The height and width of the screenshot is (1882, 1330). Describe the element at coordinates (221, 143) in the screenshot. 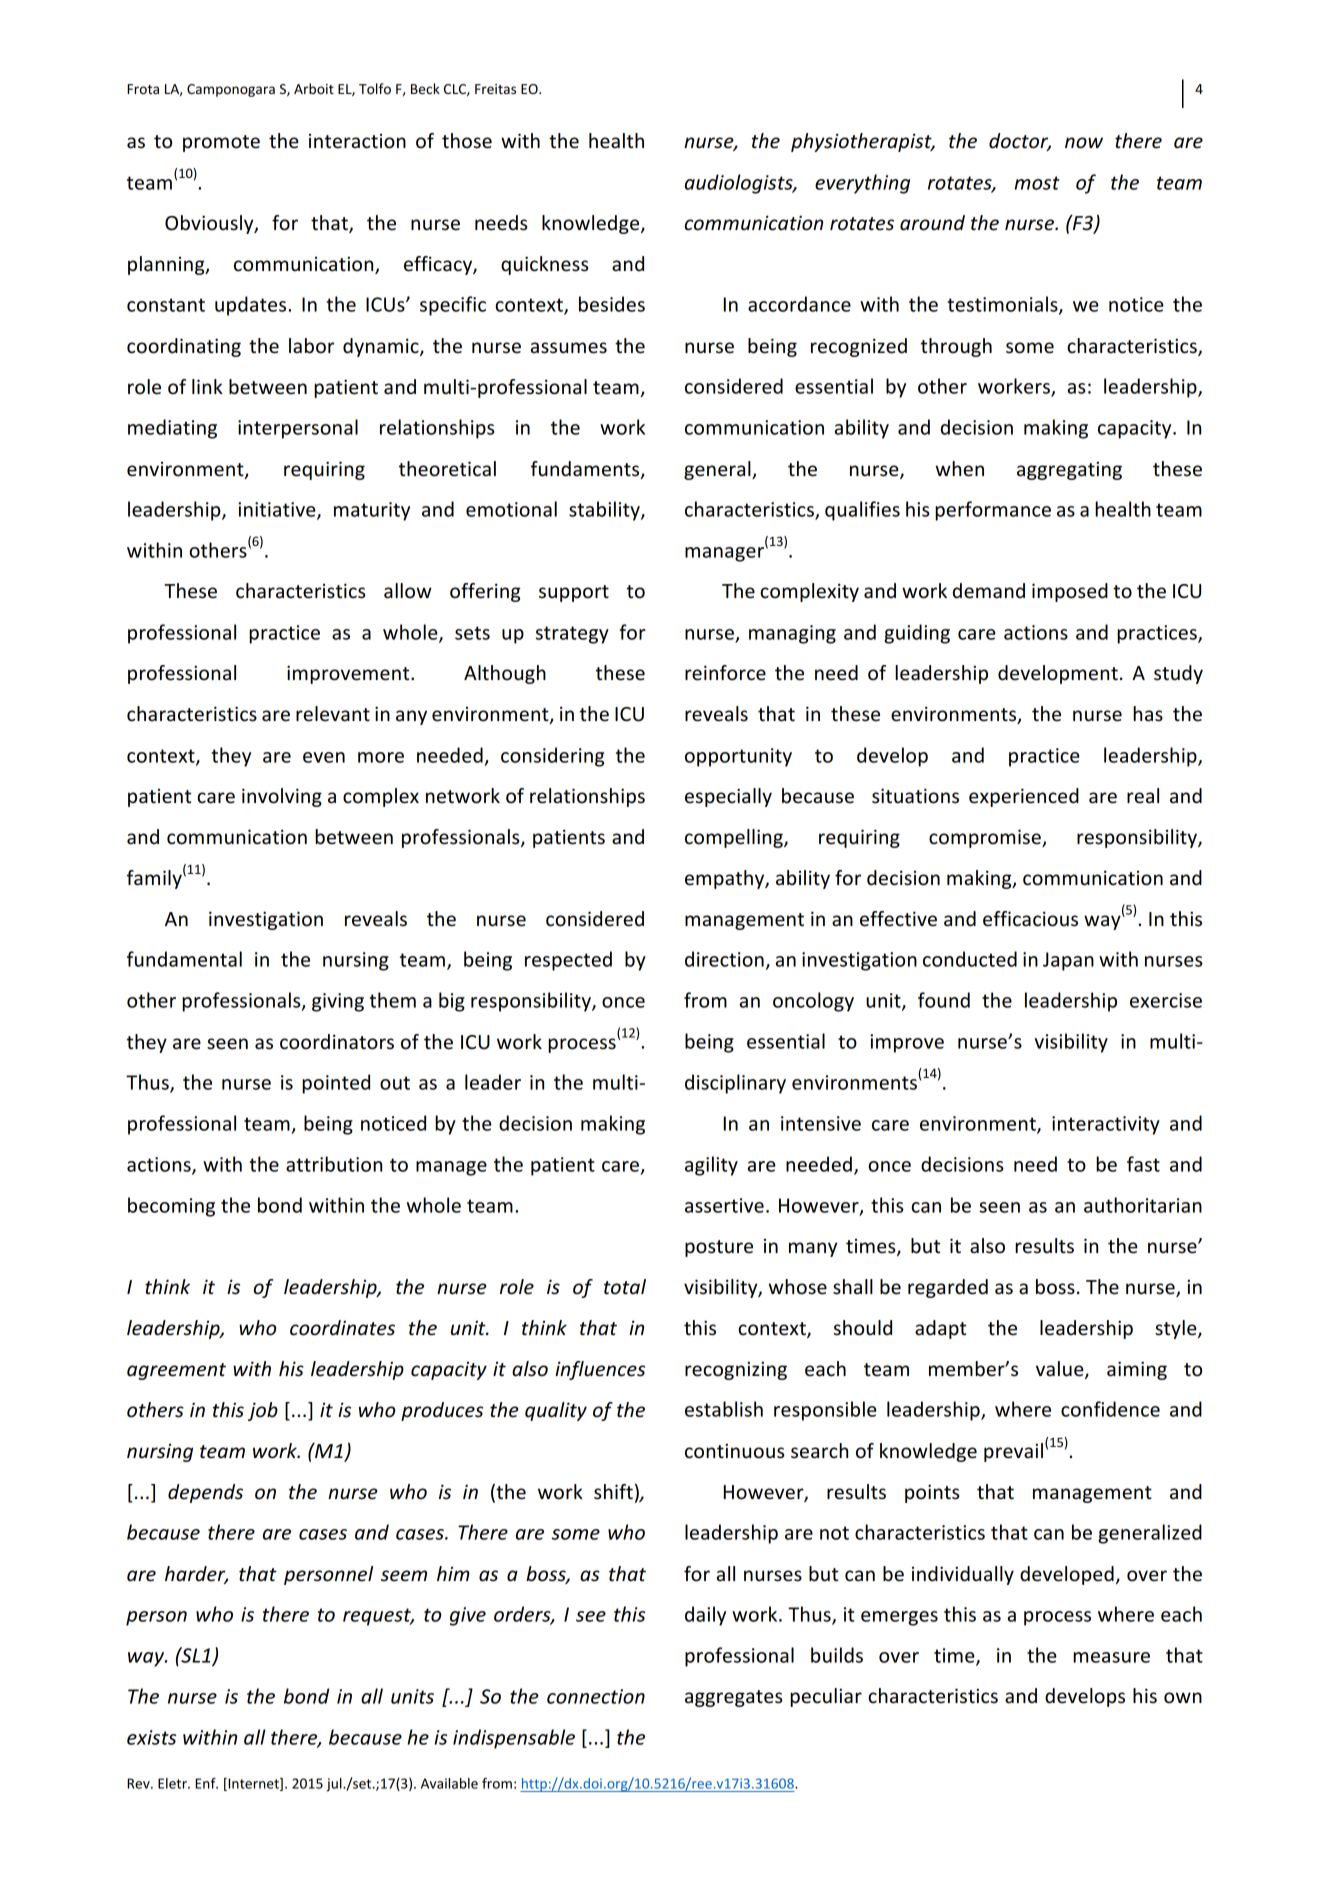

I see `promote` at that location.
